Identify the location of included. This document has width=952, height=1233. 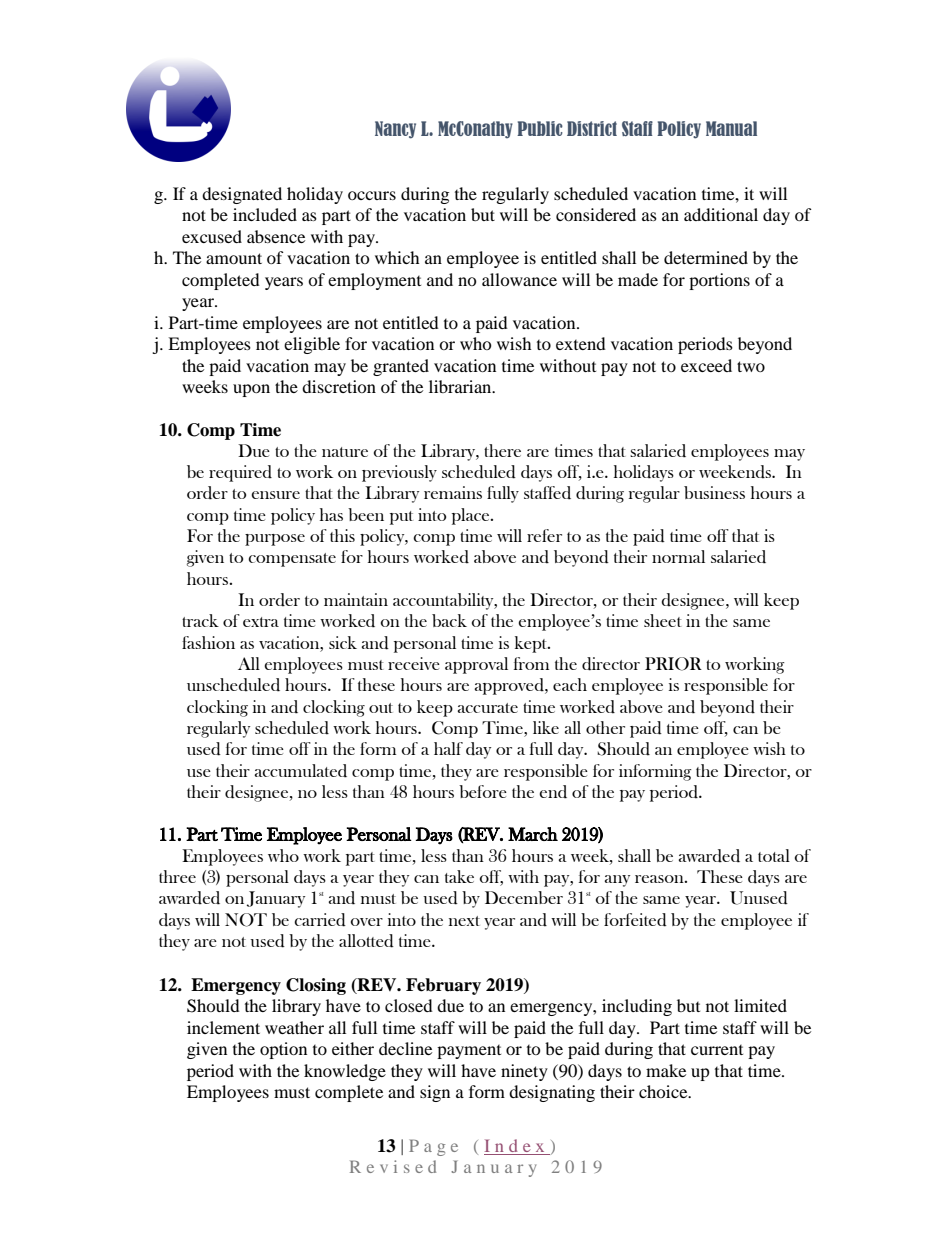
(265, 214).
